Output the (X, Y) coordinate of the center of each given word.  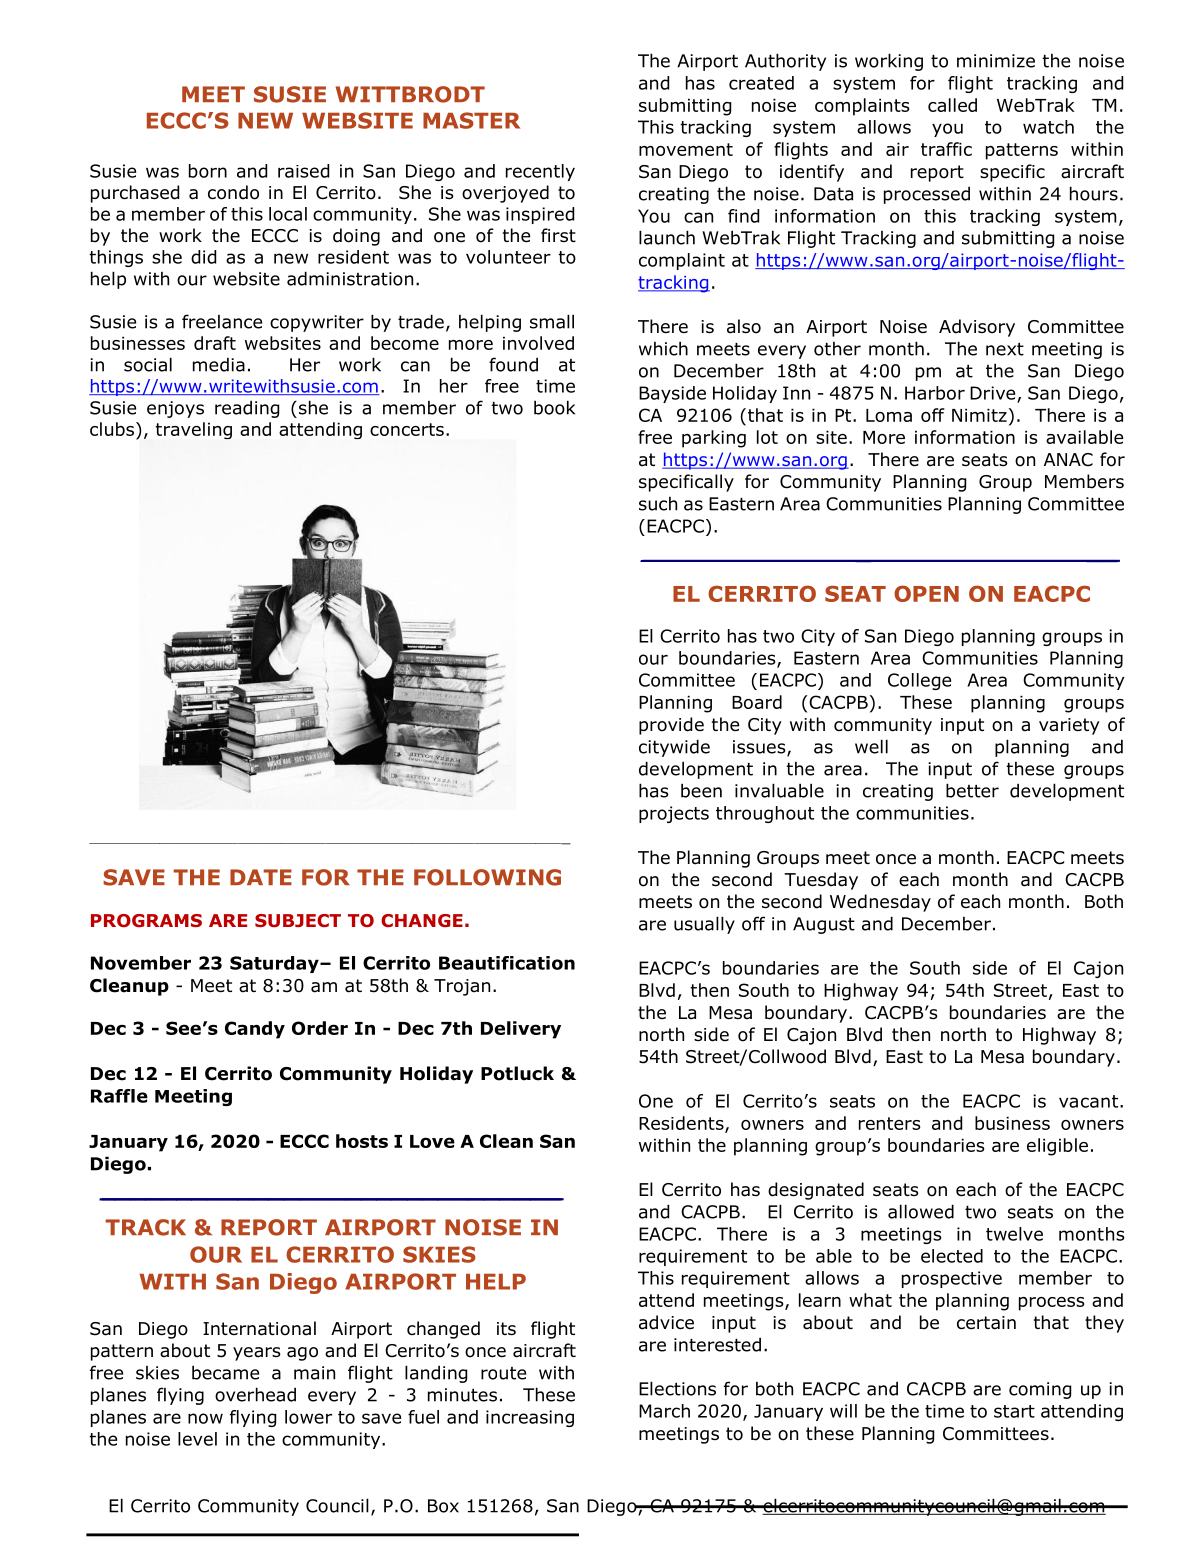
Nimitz (979, 415)
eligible (1057, 1147)
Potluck (517, 1073)
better (972, 790)
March (664, 1411)
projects (674, 814)
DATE (261, 877)
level (197, 1439)
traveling (194, 430)
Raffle (119, 1096)
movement (686, 149)
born (208, 171)
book (554, 407)
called (952, 105)
